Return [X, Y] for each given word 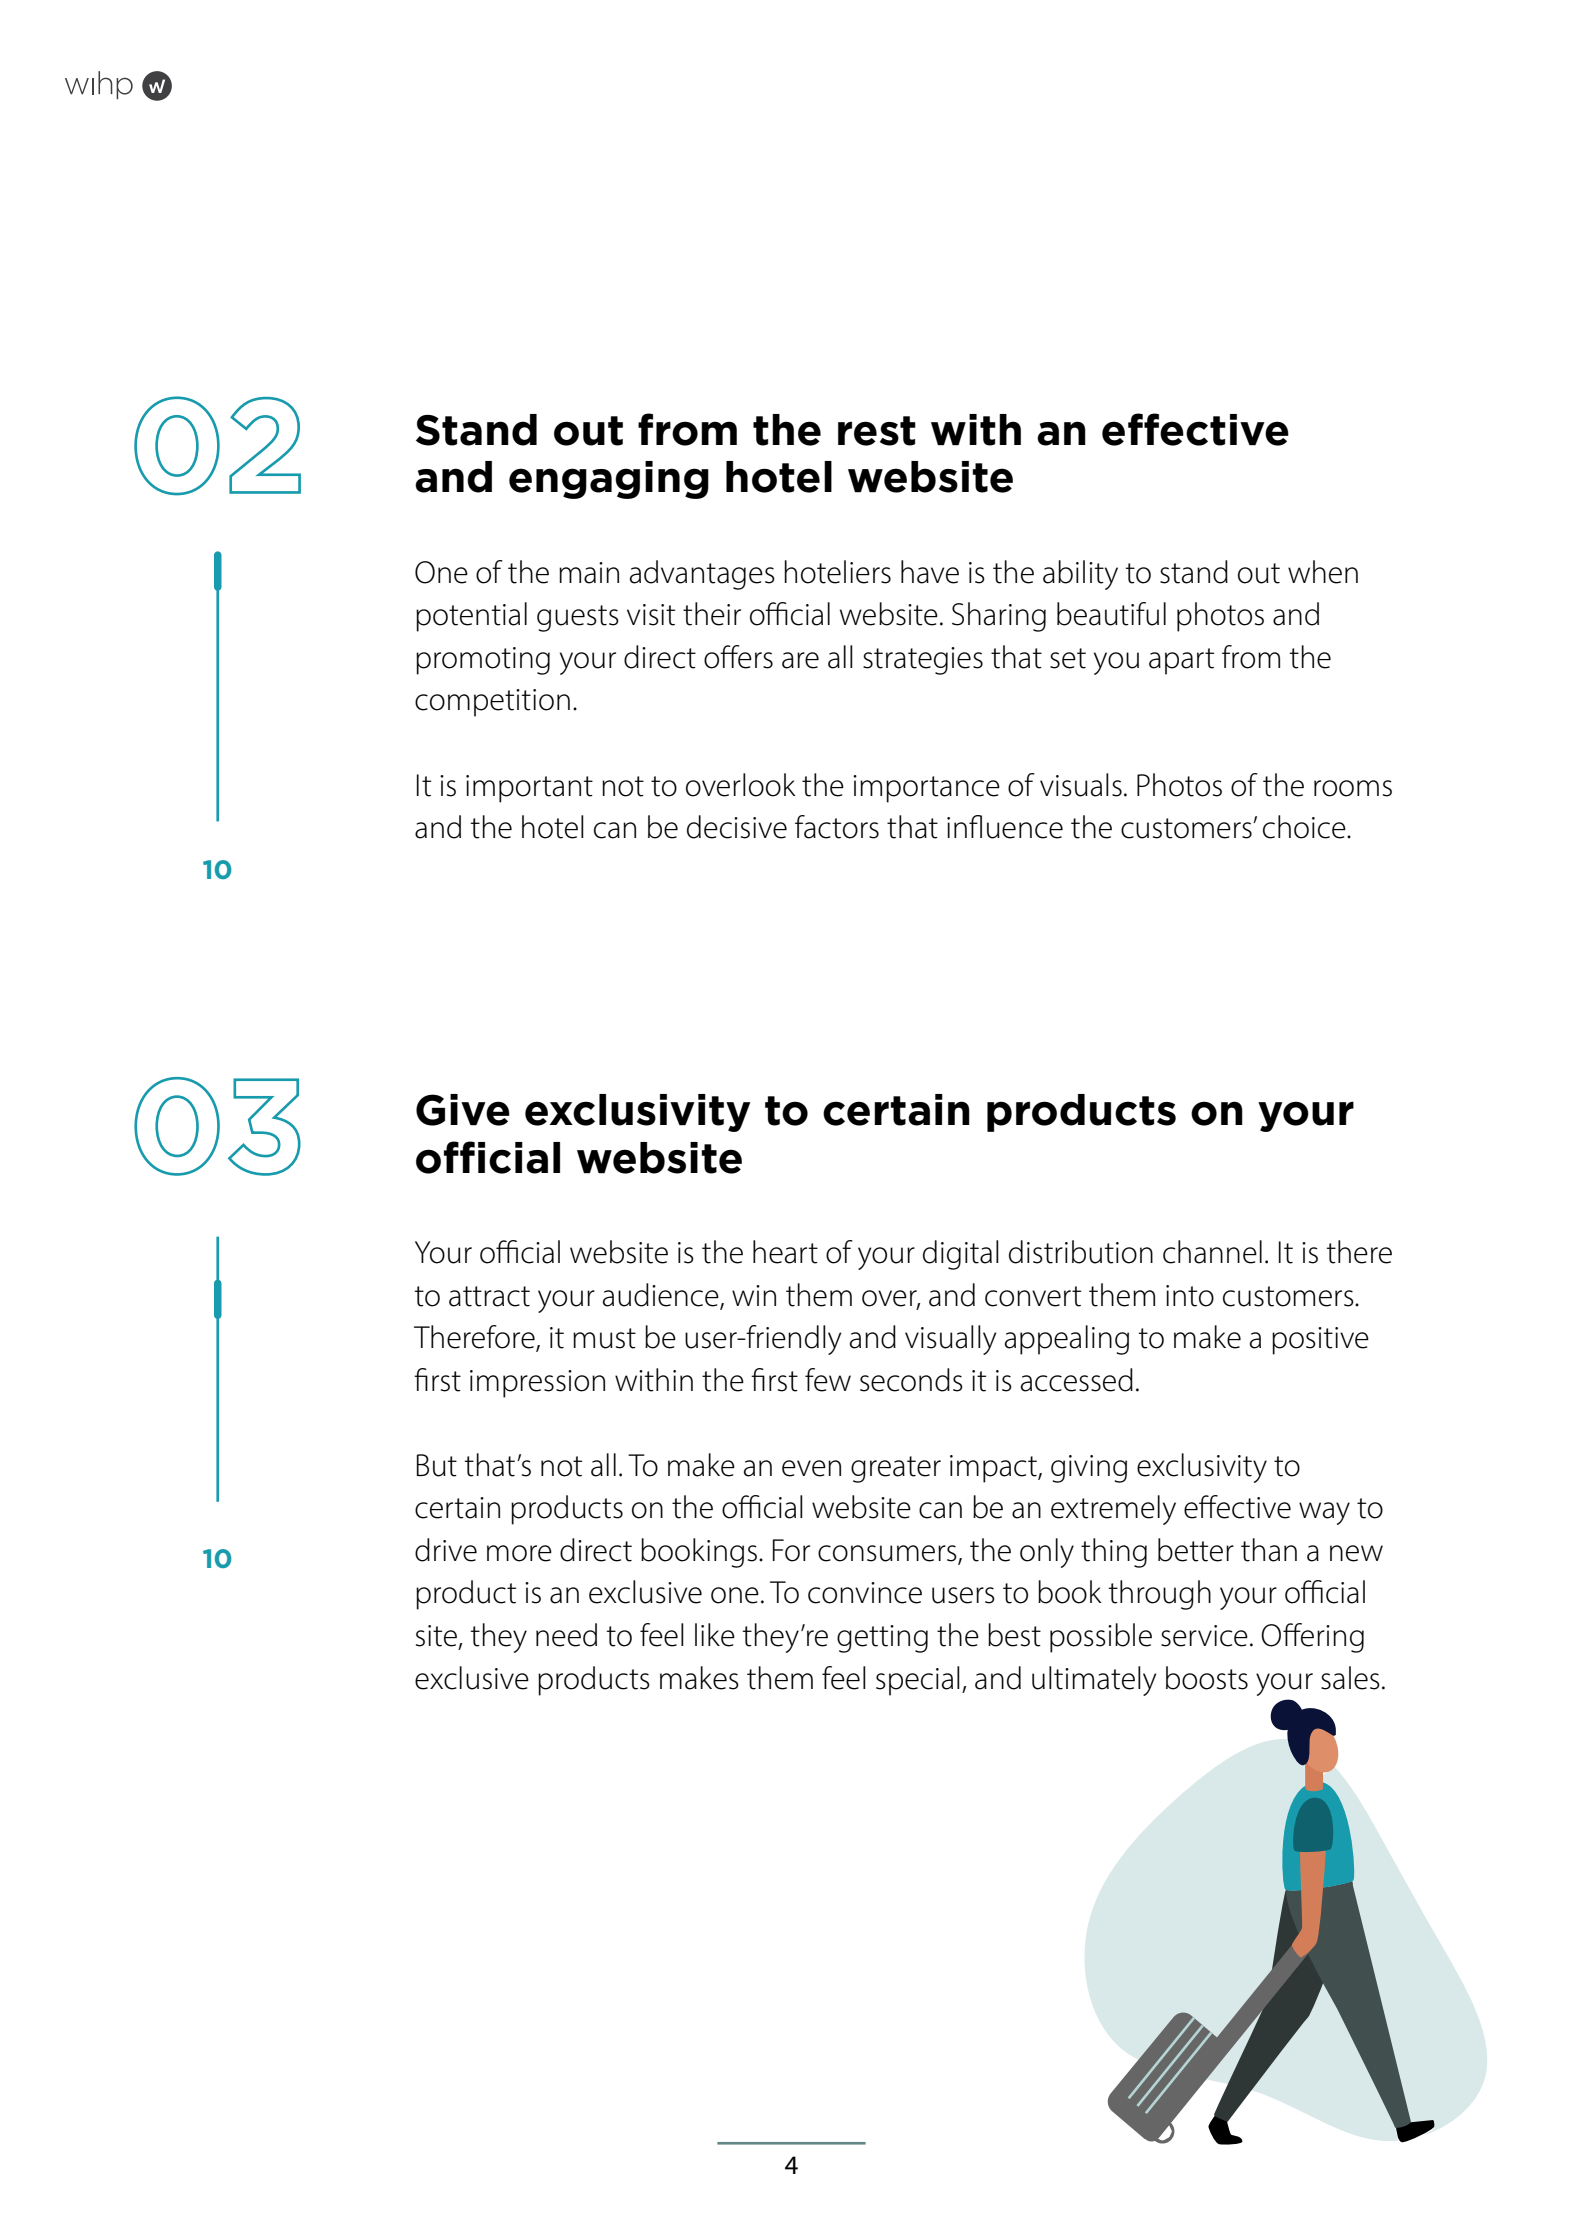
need [566, 1635]
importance [926, 789]
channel [1212, 1252]
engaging [609, 480]
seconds [911, 1380]
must [604, 1338]
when [1323, 572]
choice [1305, 827]
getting [882, 1639]
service [1204, 1636]
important [529, 789]
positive [1320, 1341]
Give [463, 1110]
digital [961, 1255]
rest [877, 431]
